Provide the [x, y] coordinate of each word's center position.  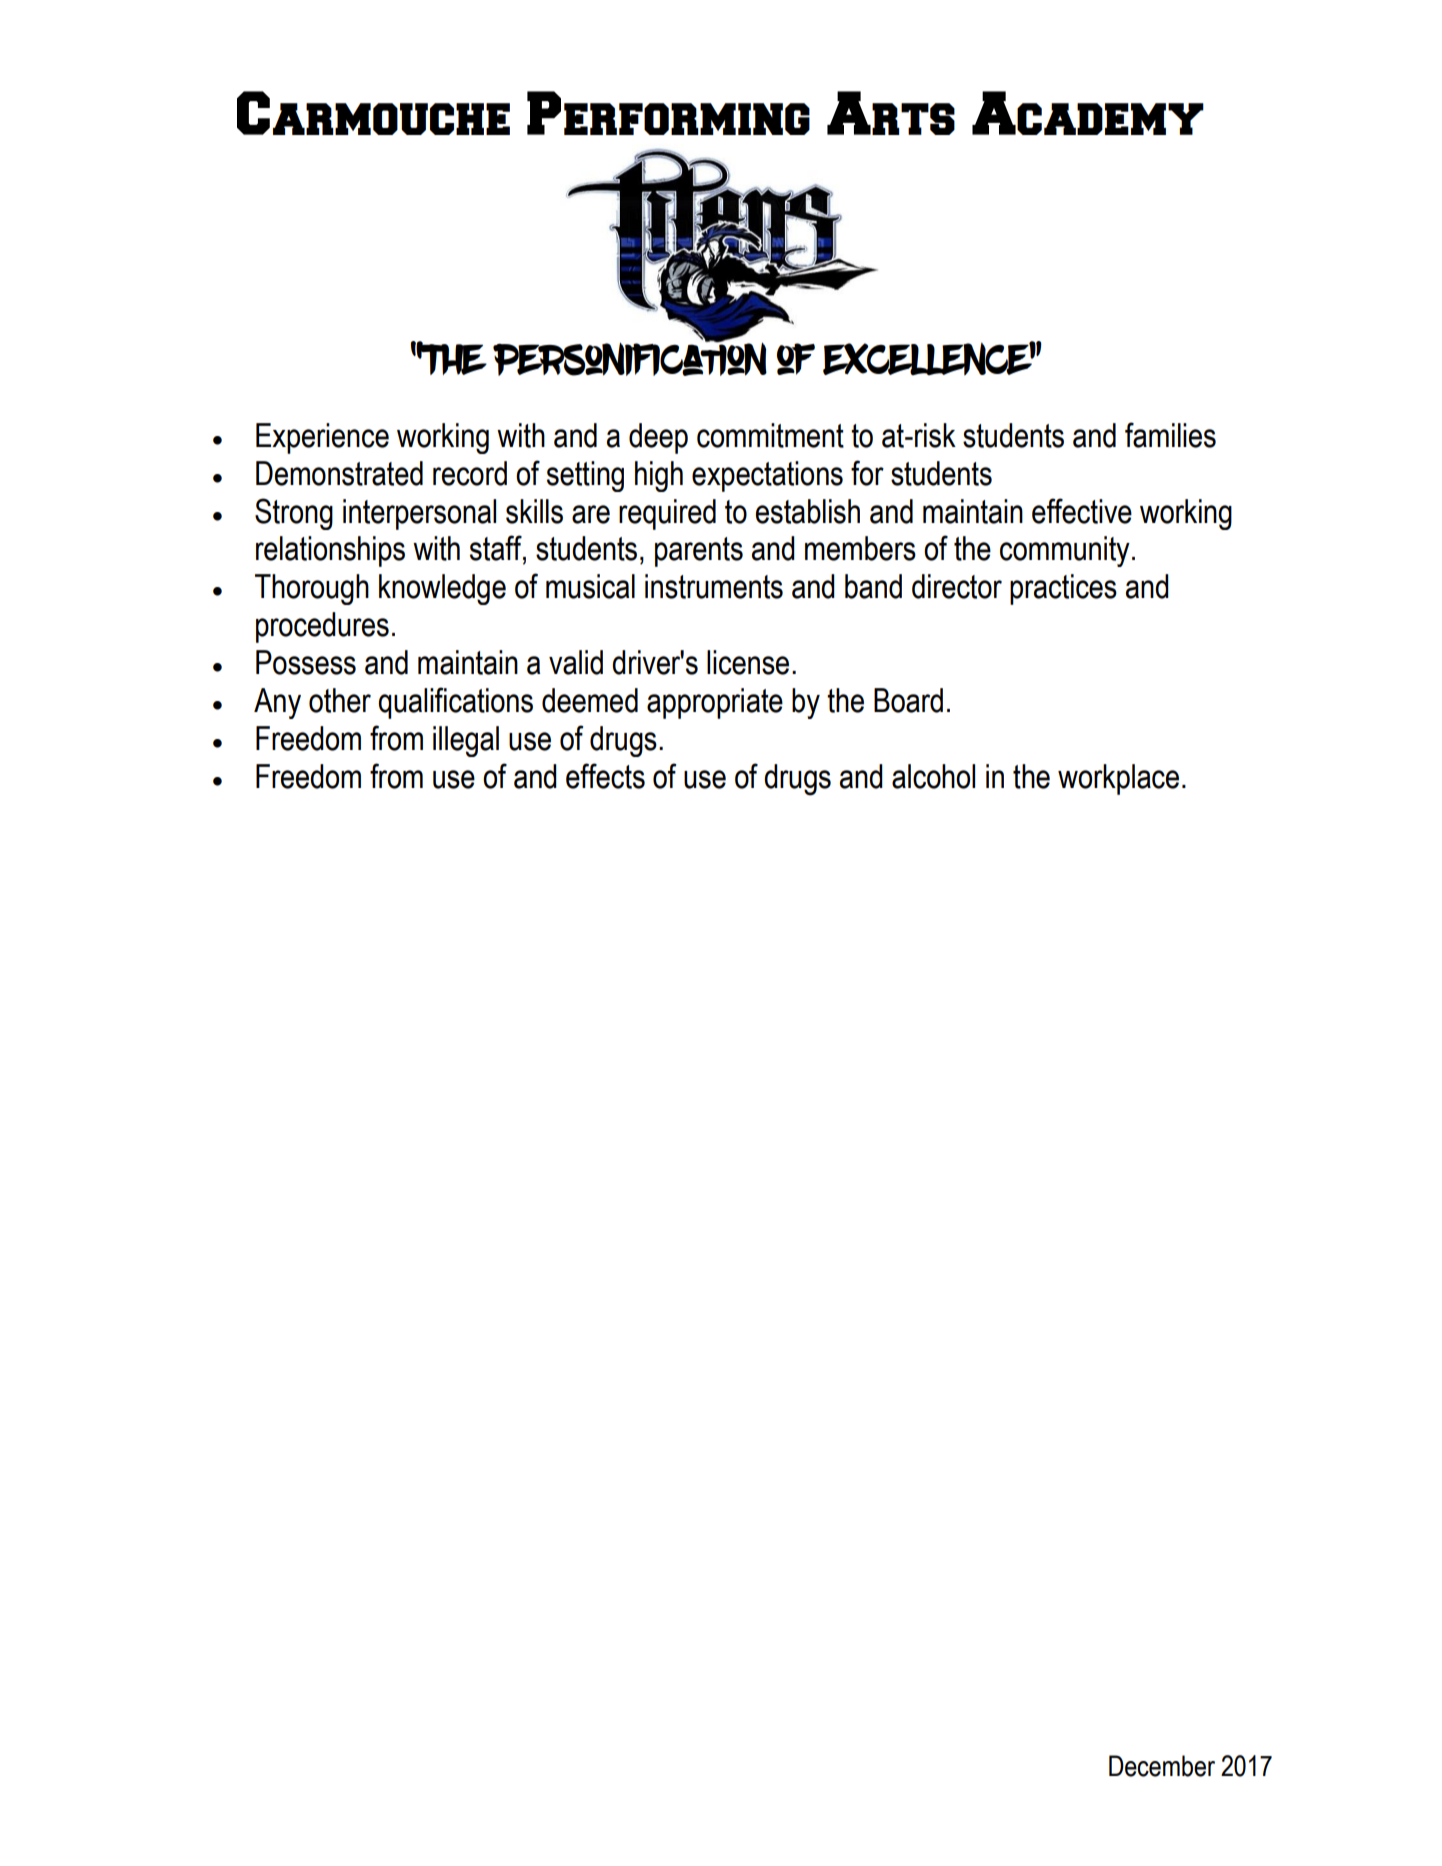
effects [605, 776]
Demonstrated [339, 473]
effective [1082, 511]
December [1162, 1766]
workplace [1118, 779]
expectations [767, 476]
